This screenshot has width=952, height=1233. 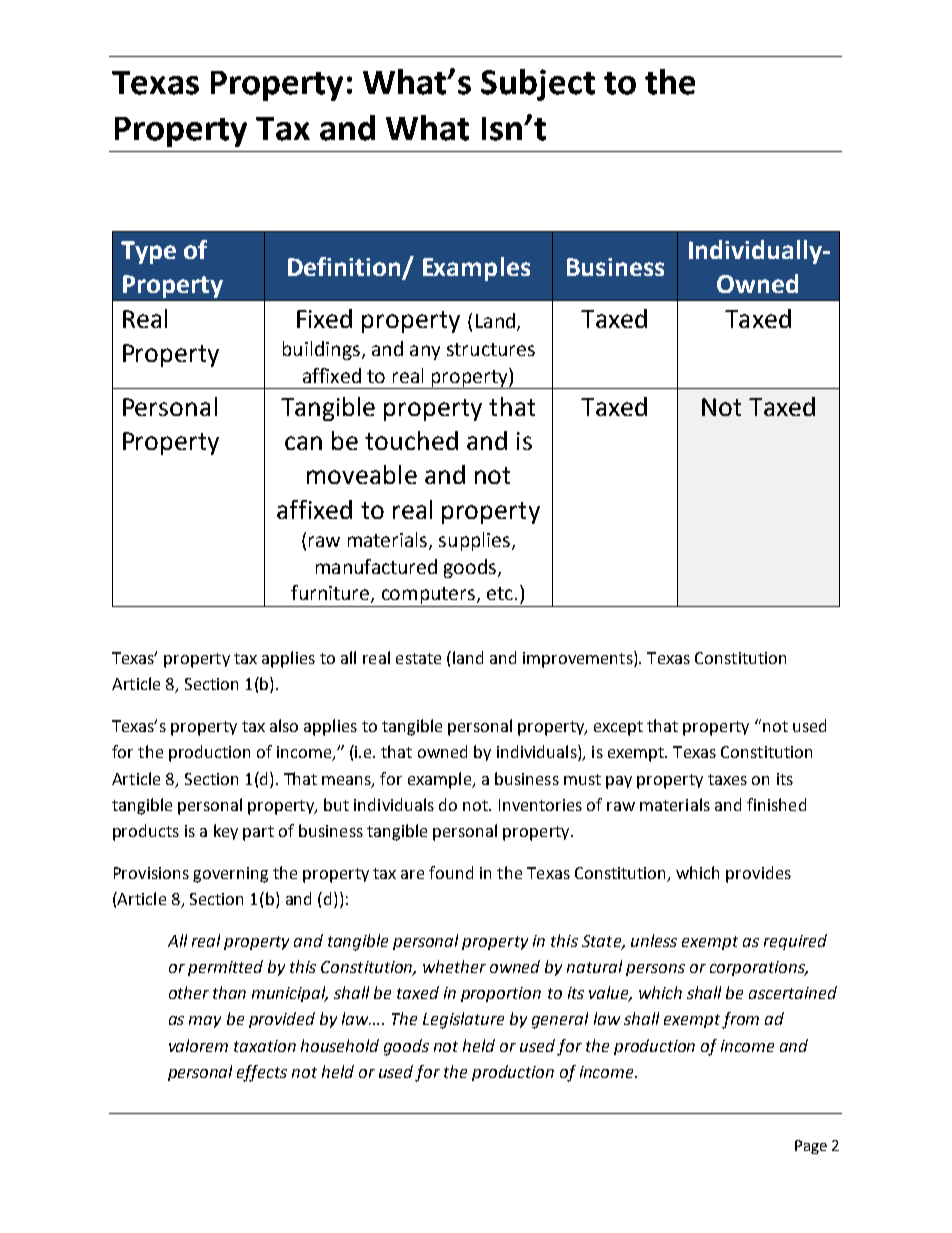 I want to click on effects, so click(x=262, y=1073).
